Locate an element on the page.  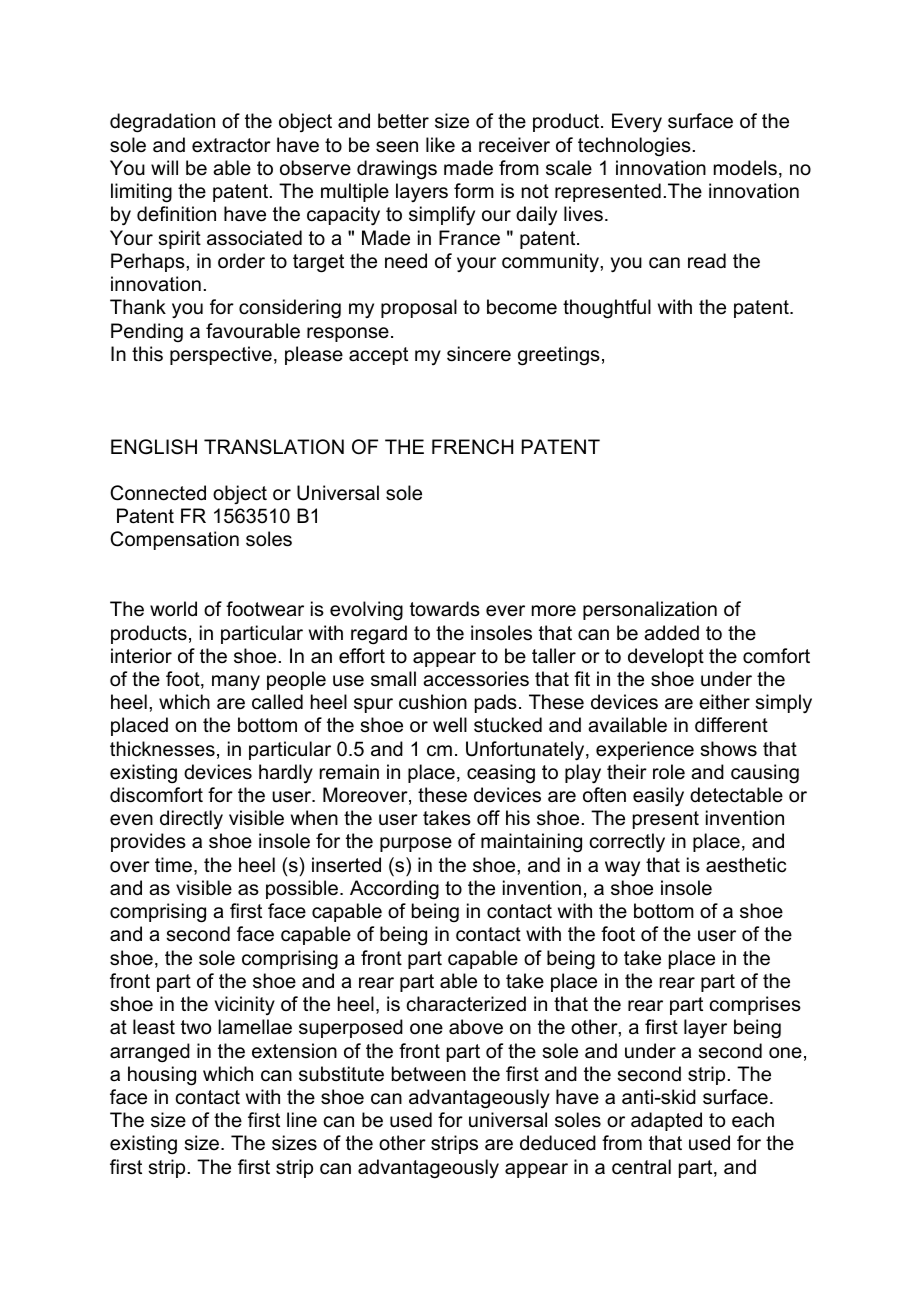
perspective is located at coordinates (221, 355).
